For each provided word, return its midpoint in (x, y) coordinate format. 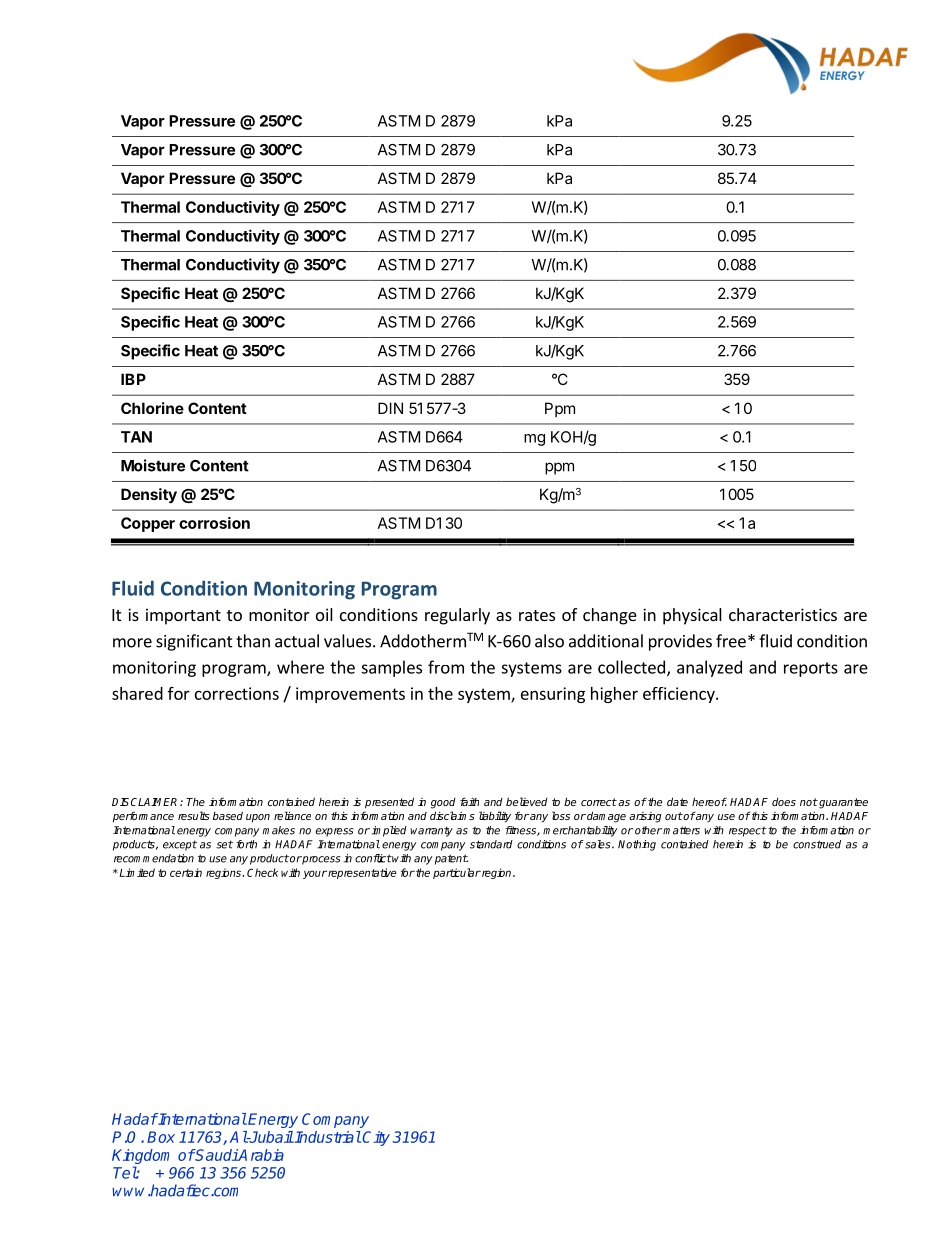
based (228, 815)
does (784, 802)
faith (469, 801)
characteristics (783, 614)
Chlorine (152, 408)
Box (161, 1137)
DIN (390, 408)
